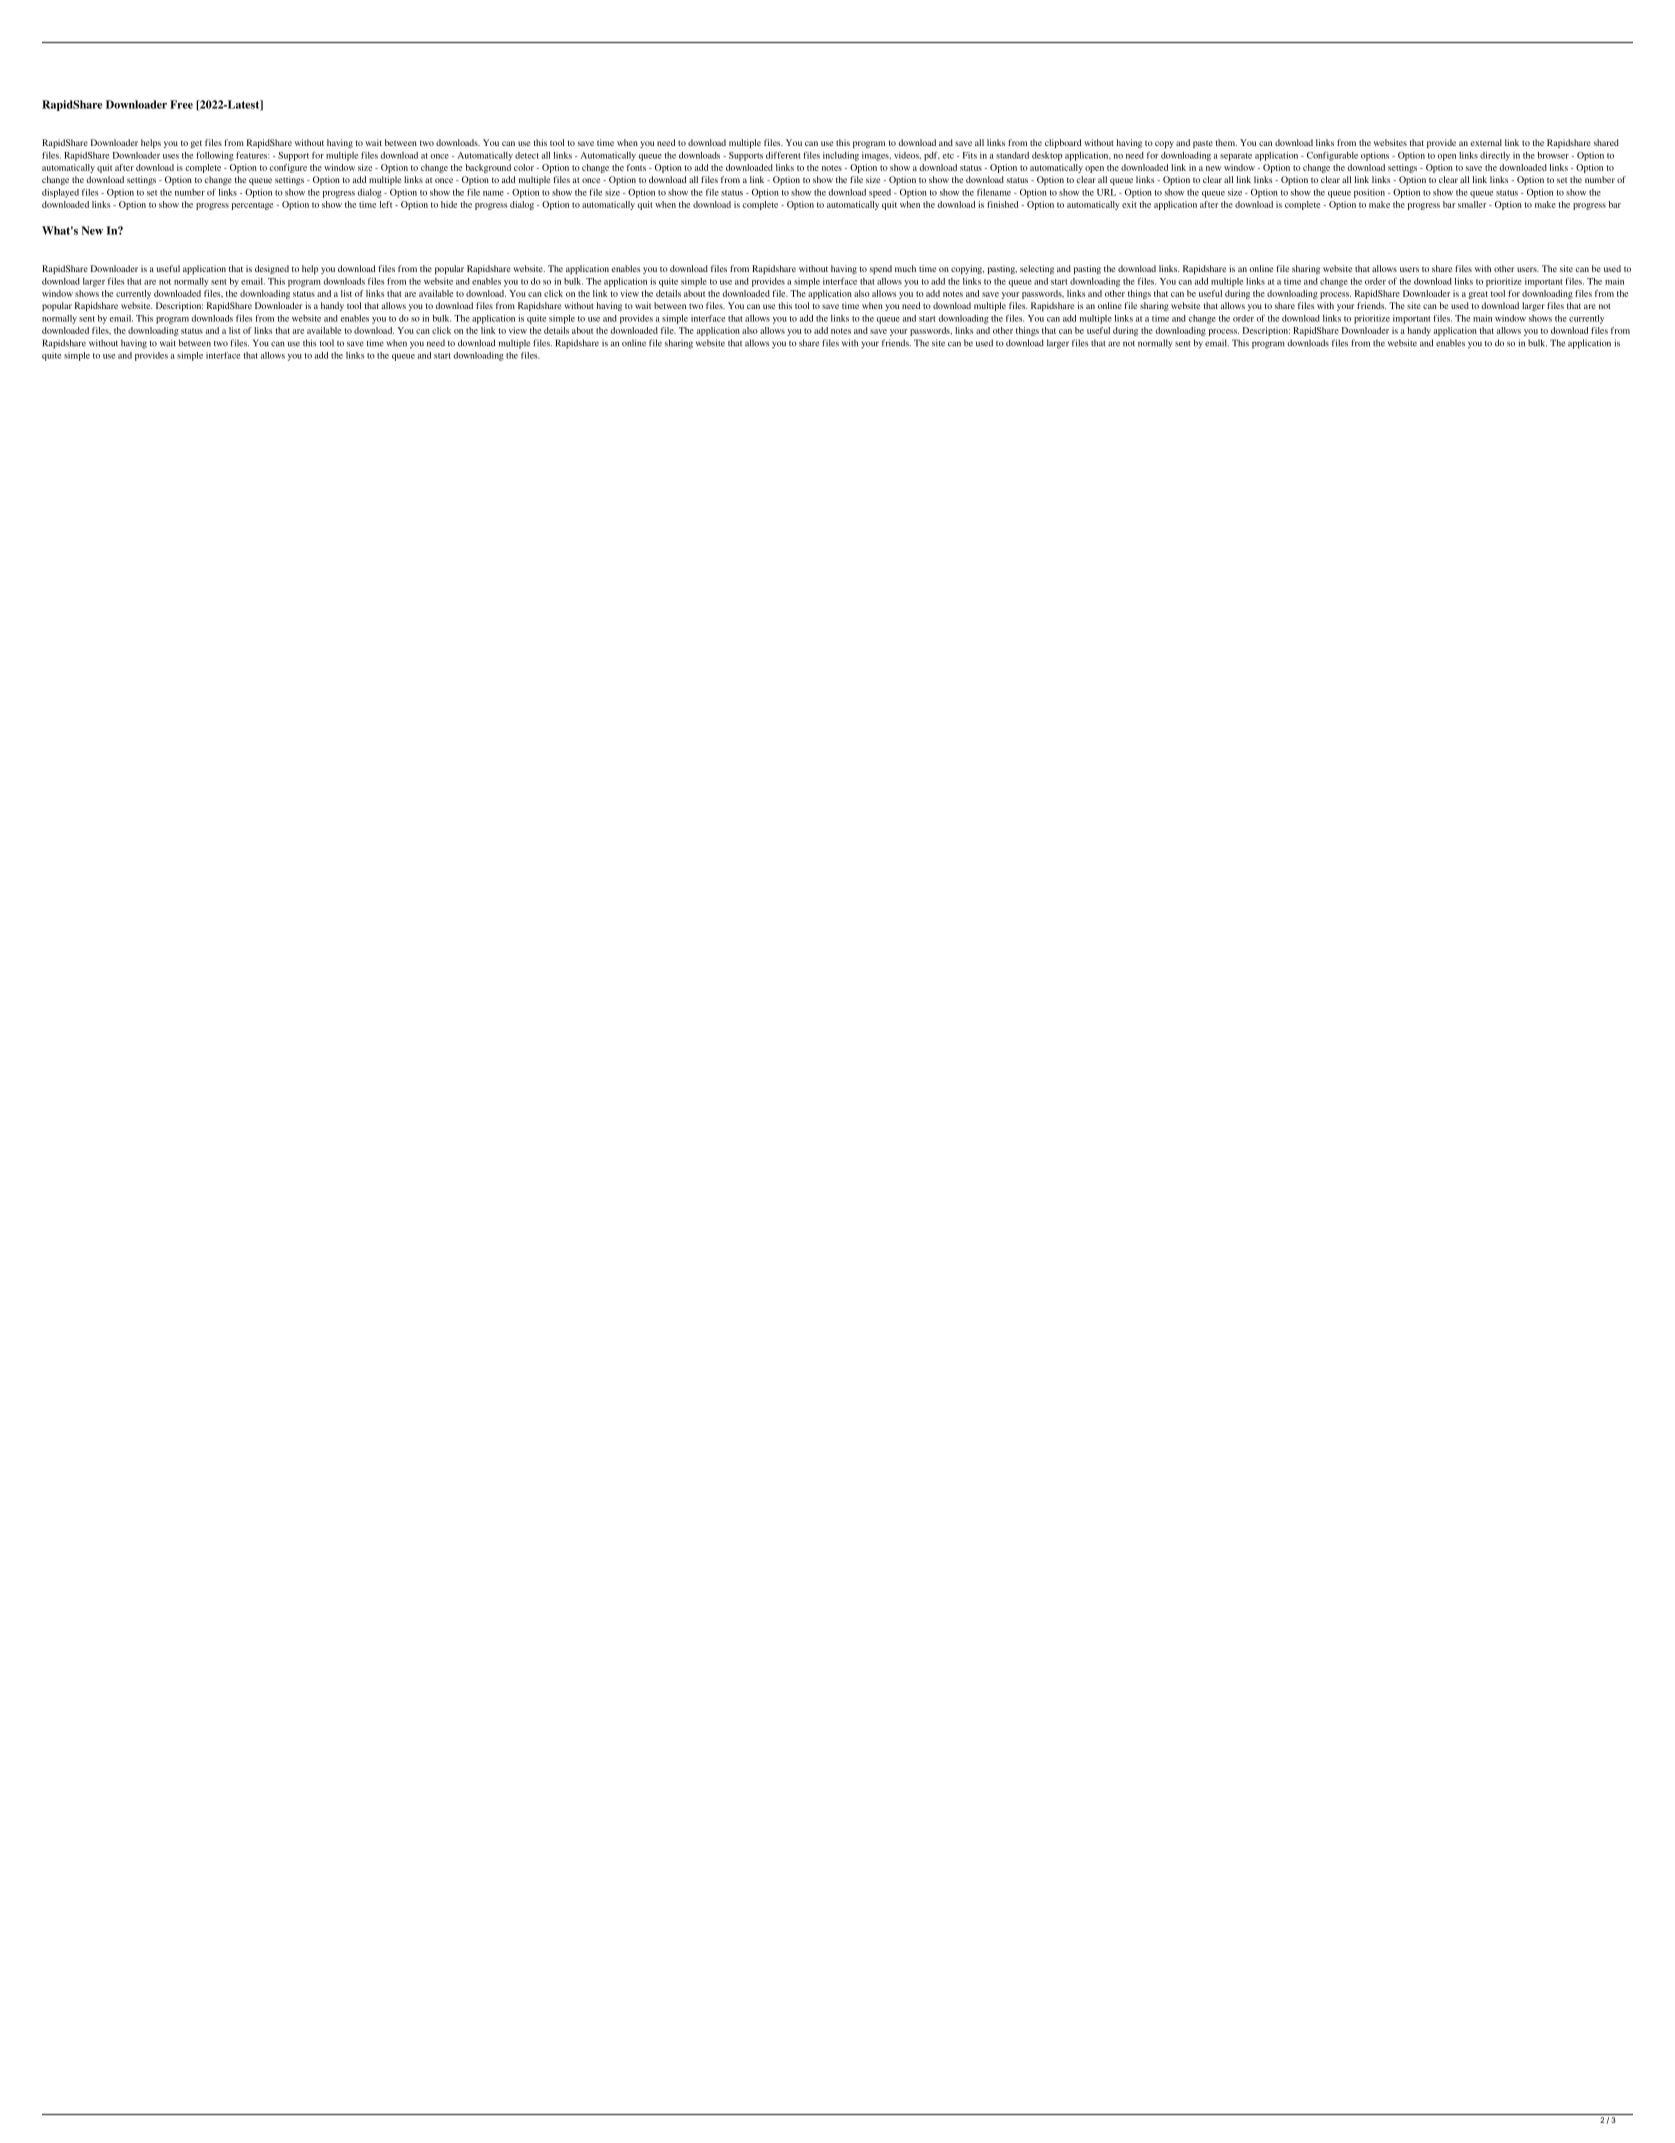  Describe the element at coordinates (880, 193) in the page. I see `speed` at that location.
